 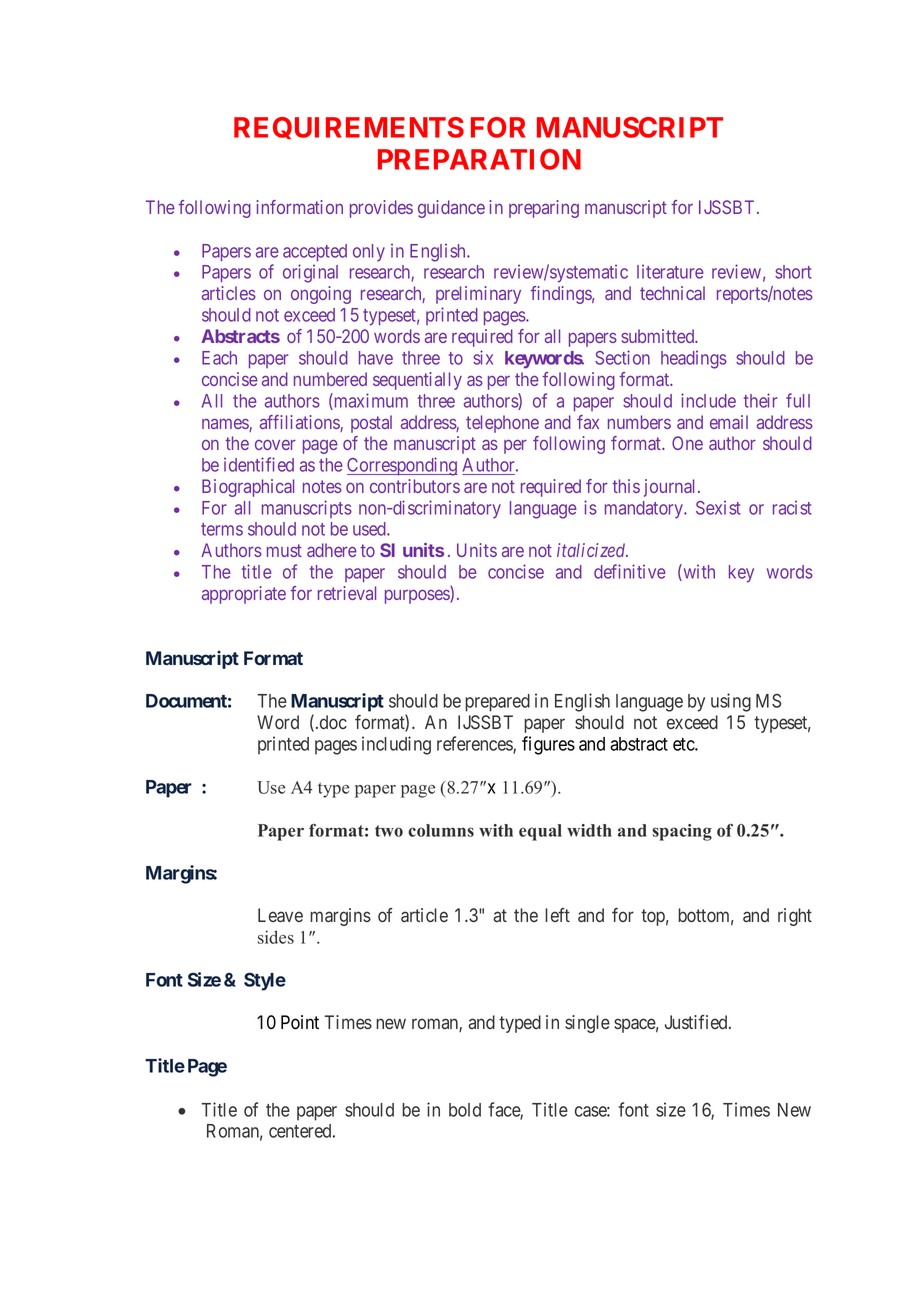 I want to click on telephone, so click(x=502, y=424).
